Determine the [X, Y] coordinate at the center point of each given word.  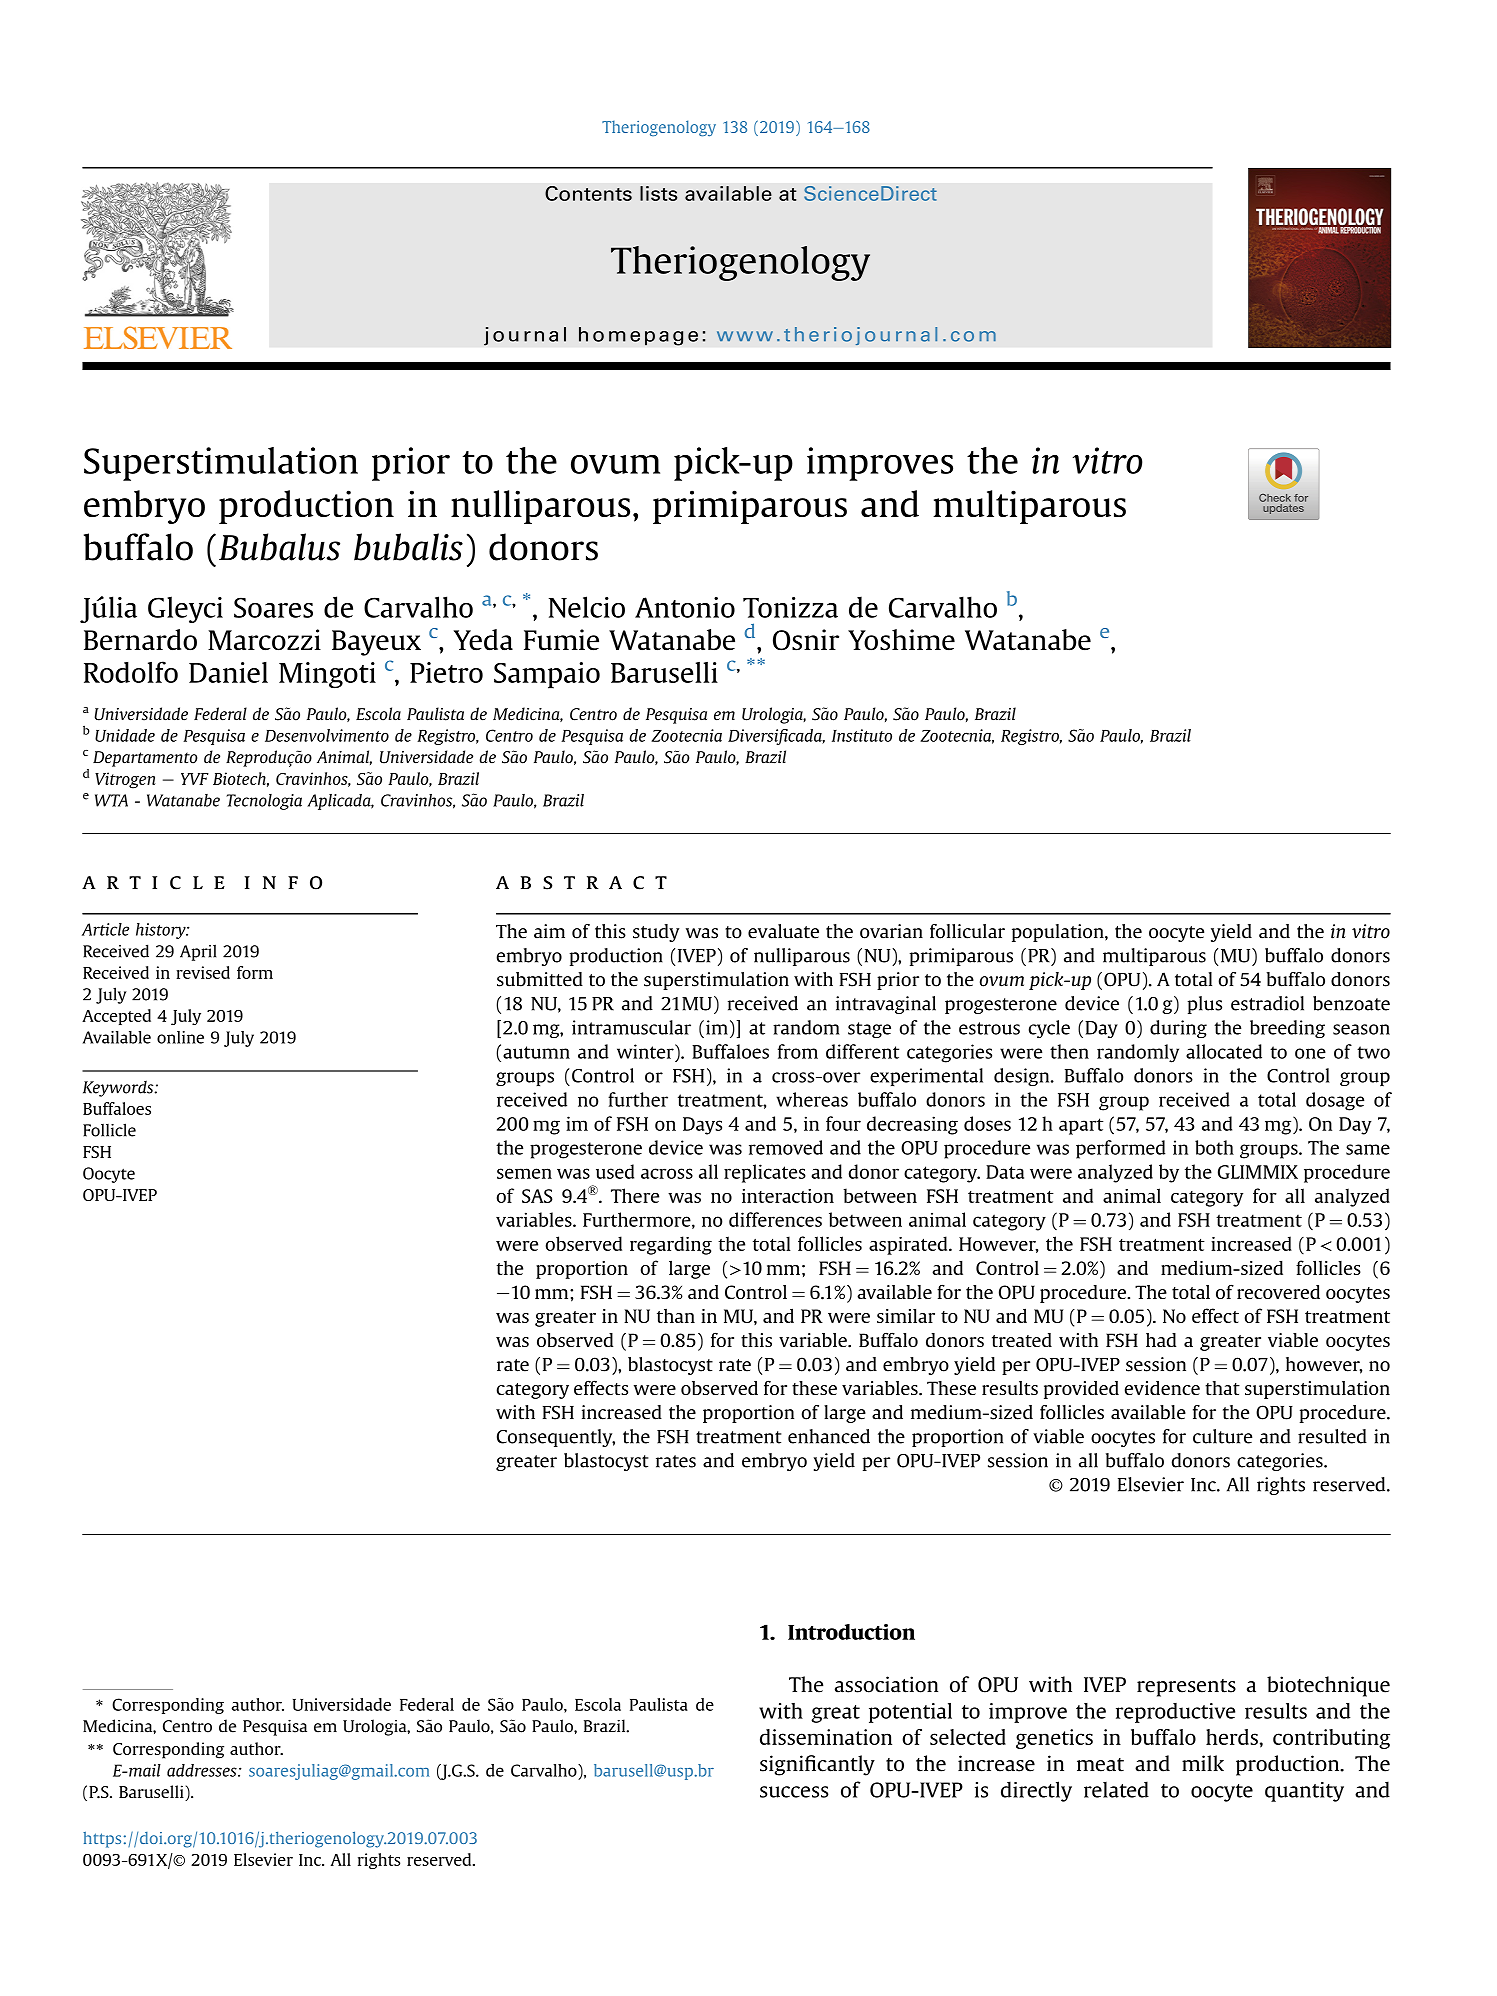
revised [203, 972]
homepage [638, 336]
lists [658, 193]
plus [1205, 1005]
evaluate [783, 931]
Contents [588, 193]
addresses [203, 1770]
